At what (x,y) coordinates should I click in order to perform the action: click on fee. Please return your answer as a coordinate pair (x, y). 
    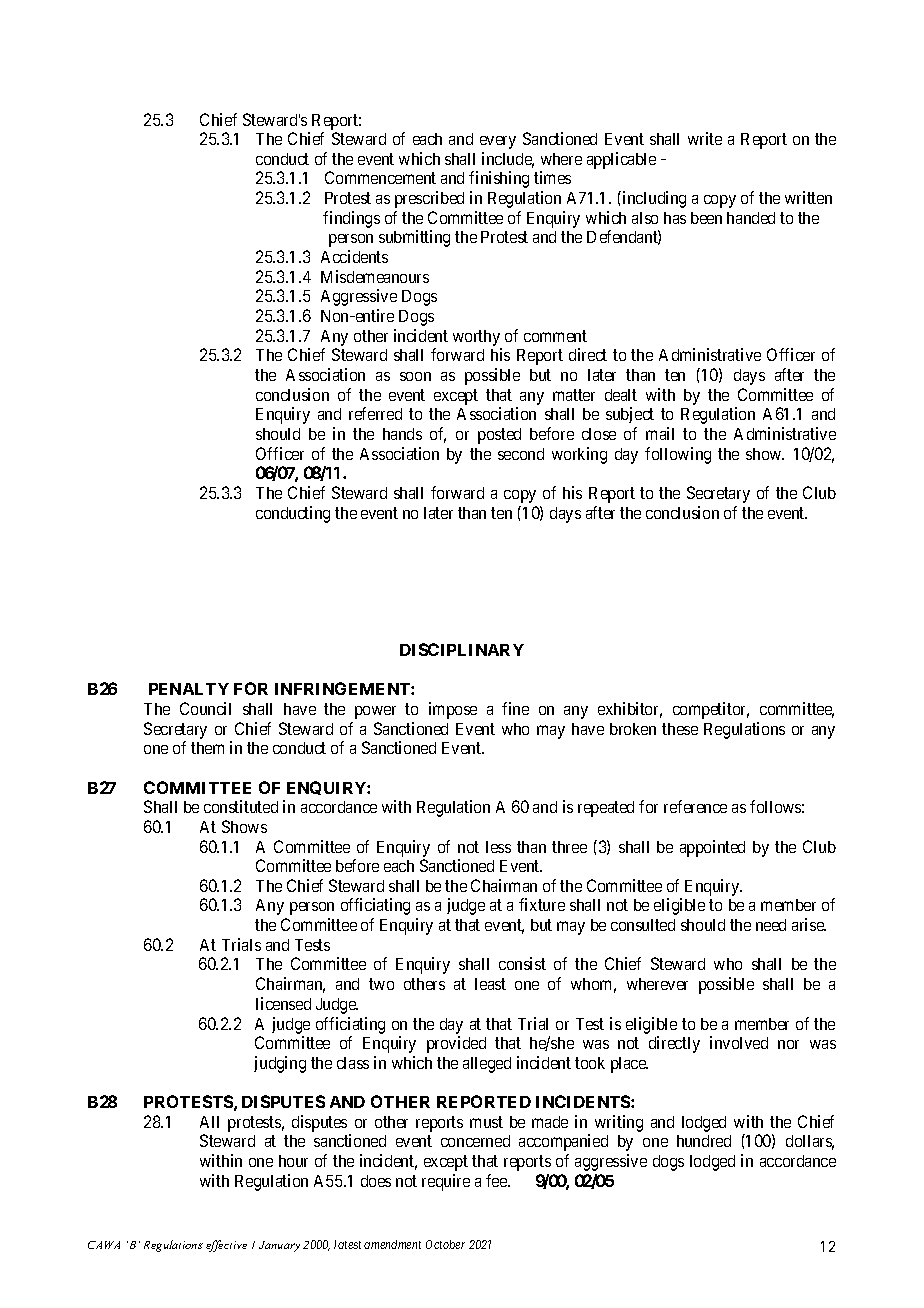
    Looking at the image, I should click on (497, 1180).
